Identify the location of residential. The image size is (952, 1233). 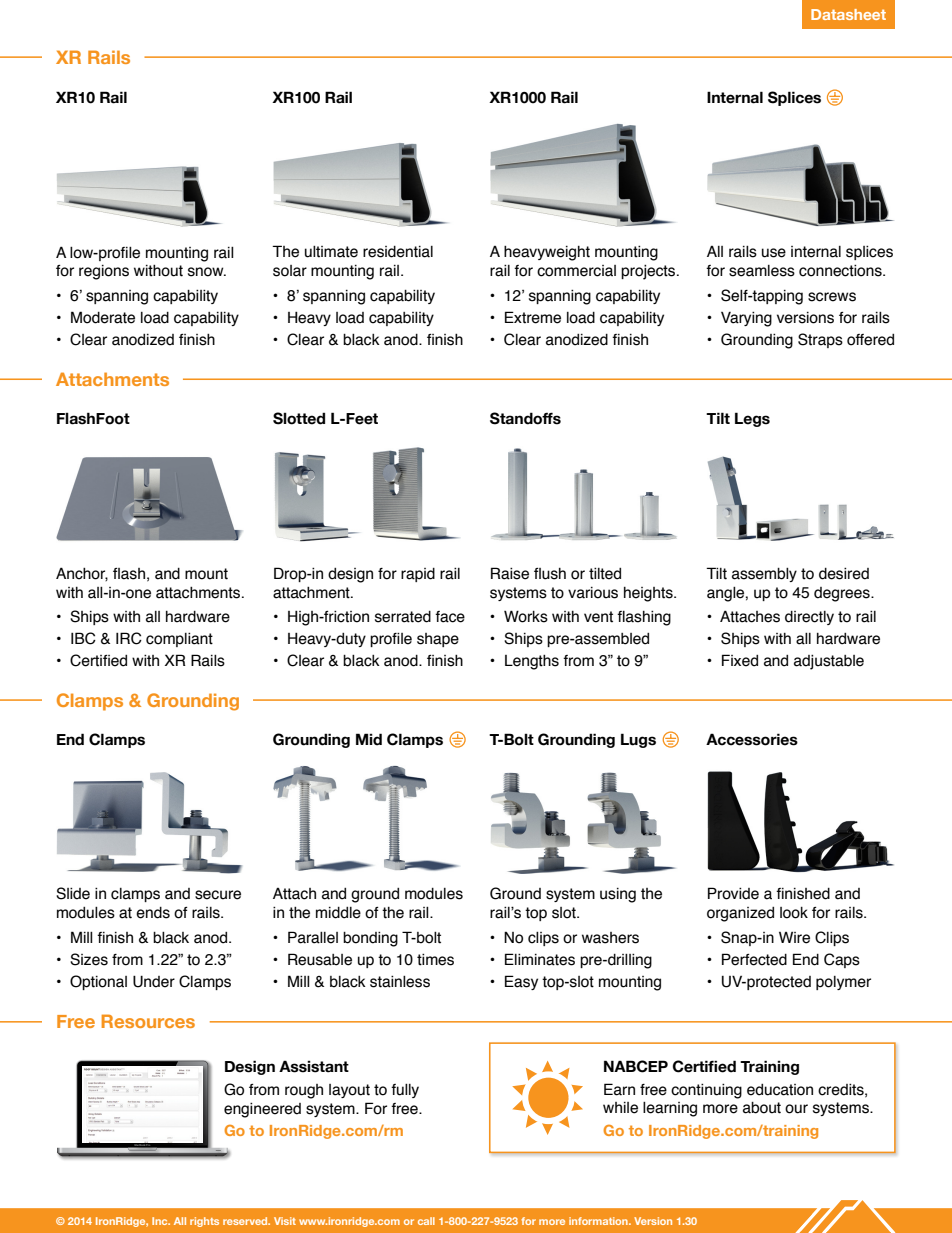
(398, 252).
